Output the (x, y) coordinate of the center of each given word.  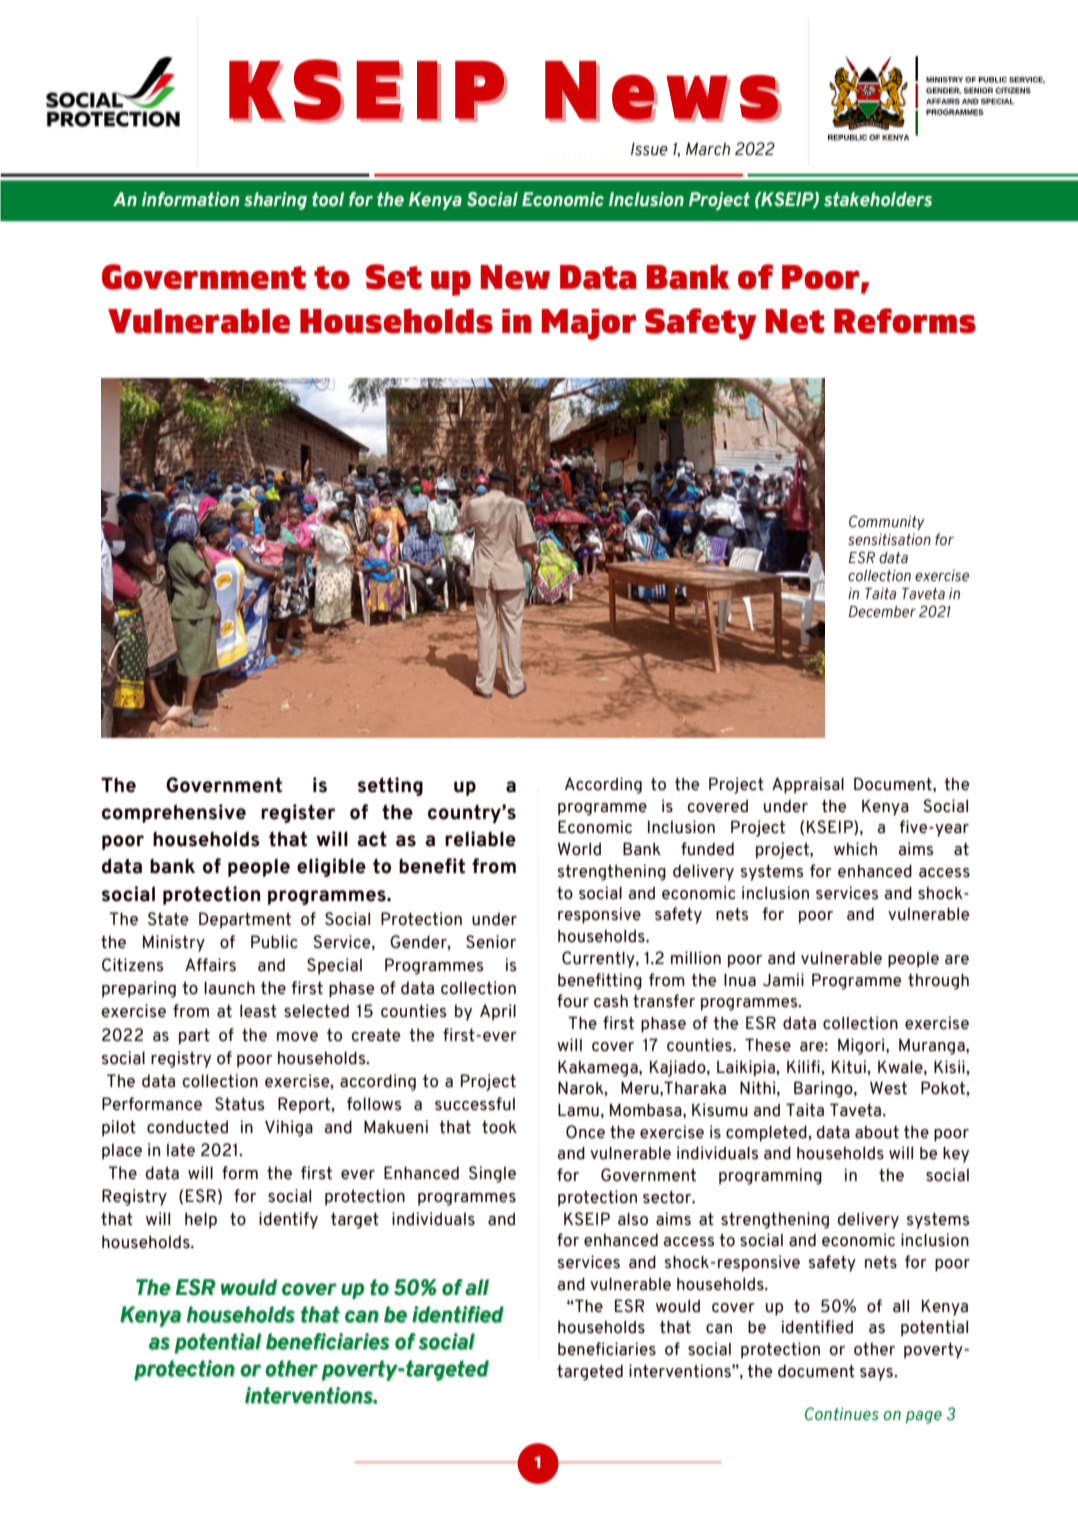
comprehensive (174, 813)
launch (229, 988)
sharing (275, 201)
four (573, 1001)
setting (390, 786)
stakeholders (878, 199)
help (201, 1220)
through (938, 981)
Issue (649, 149)
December (882, 612)
